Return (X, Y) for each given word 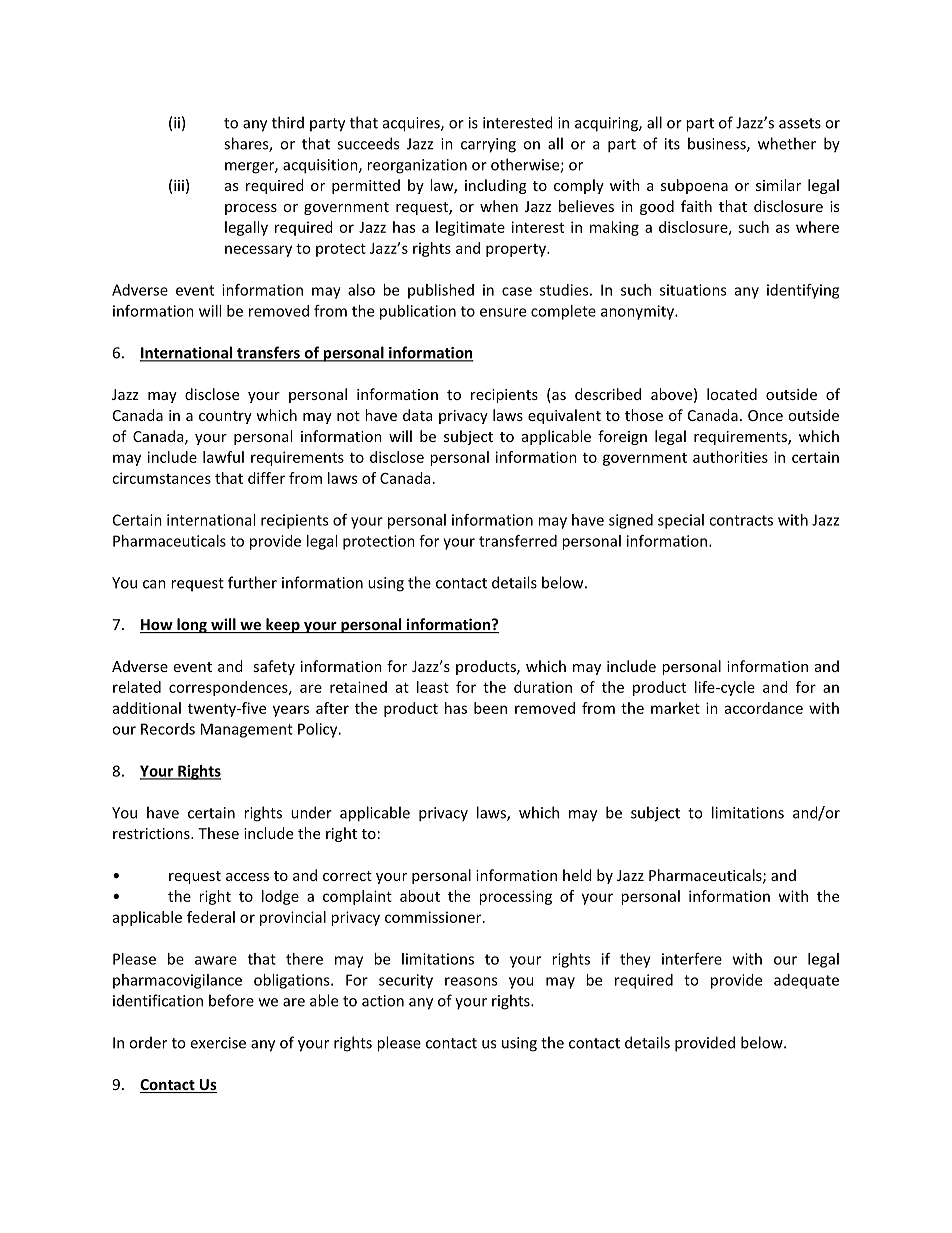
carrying (488, 145)
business (718, 144)
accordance (764, 708)
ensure (503, 312)
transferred (518, 541)
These (218, 833)
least (433, 687)
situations (693, 290)
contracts (741, 520)
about (420, 896)
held (577, 875)
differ (266, 478)
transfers (268, 353)
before (231, 1000)
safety (274, 667)
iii (179, 185)
